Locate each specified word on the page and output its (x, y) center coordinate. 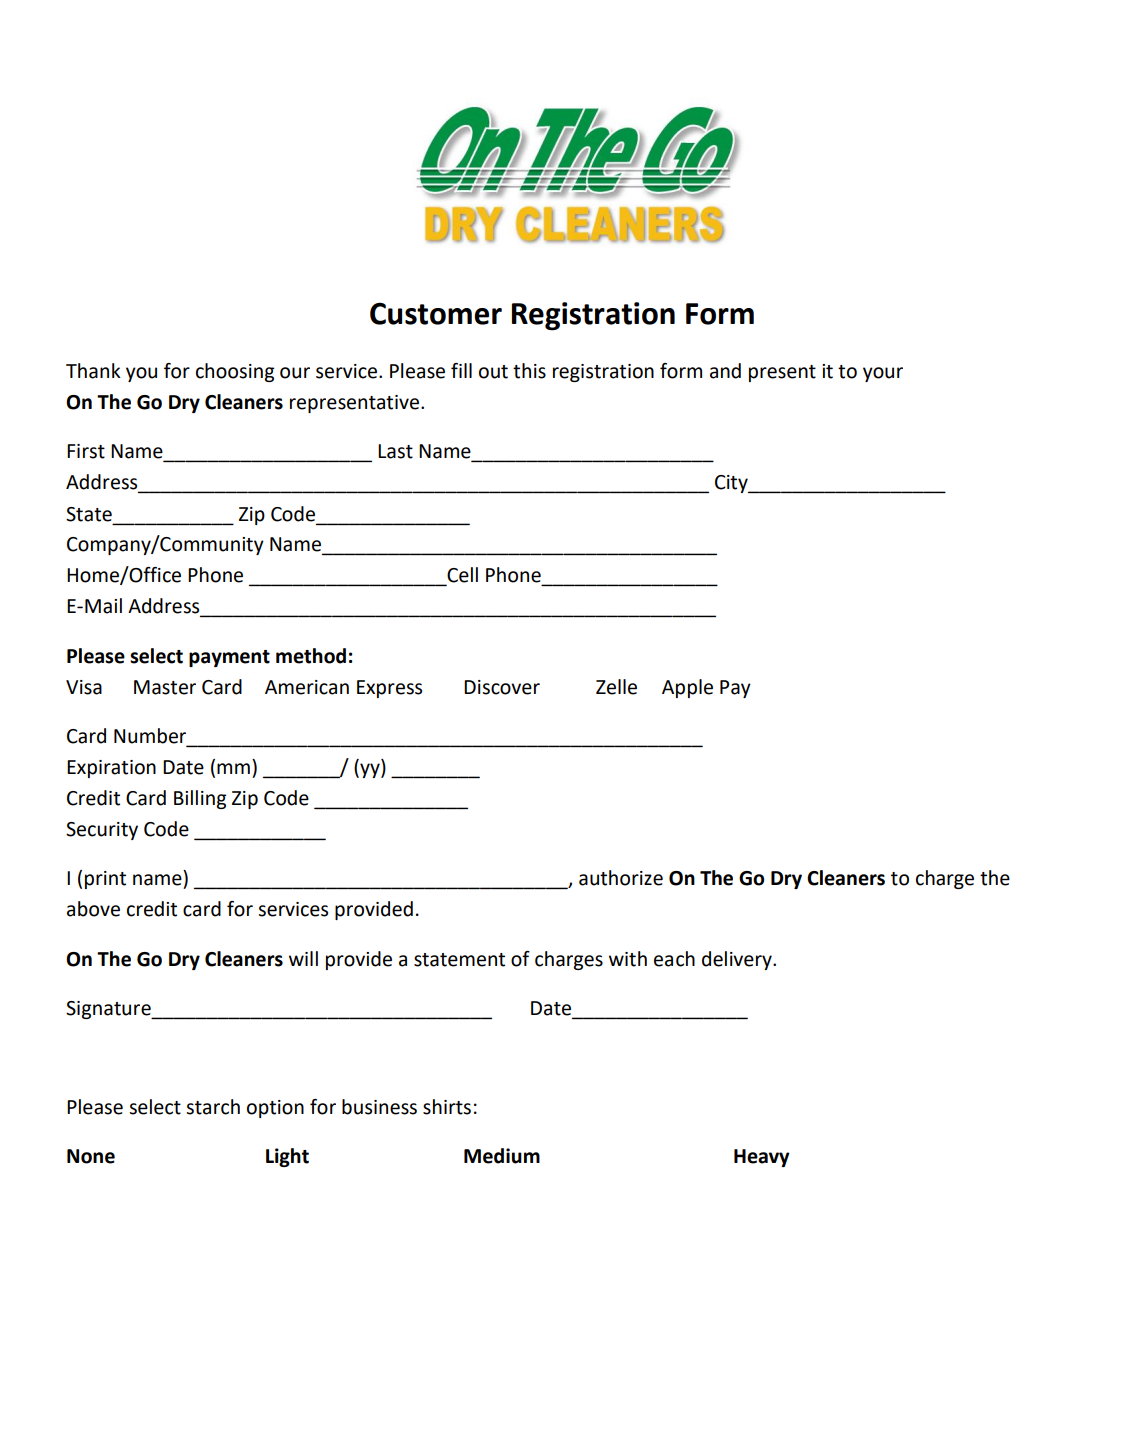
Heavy (762, 1158)
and (725, 371)
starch (213, 1107)
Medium (502, 1156)
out (493, 372)
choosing (235, 372)
